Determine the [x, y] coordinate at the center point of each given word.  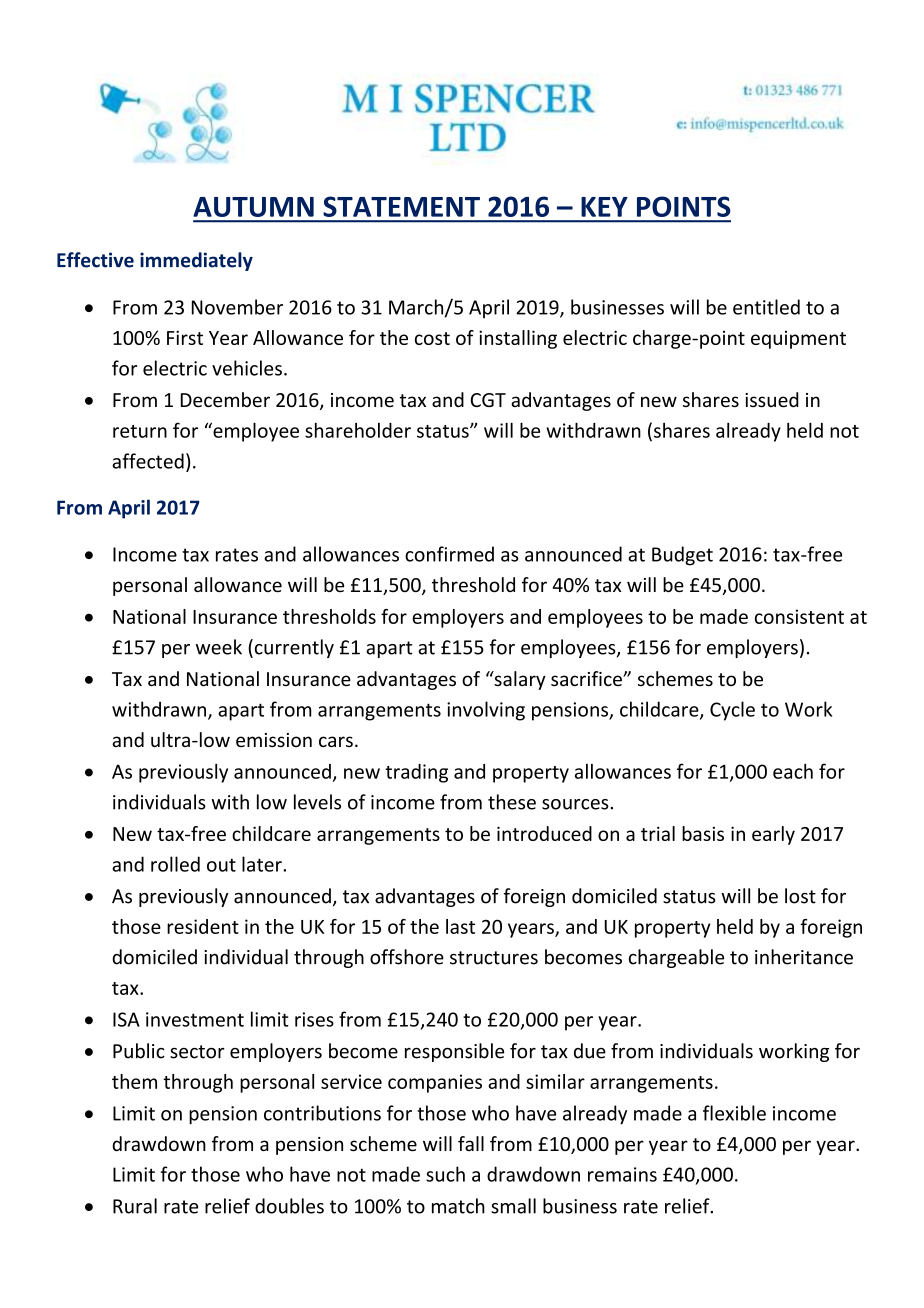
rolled [175, 864]
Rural [135, 1206]
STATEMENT [401, 206]
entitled [766, 307]
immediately [196, 261]
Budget [682, 556]
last [460, 926]
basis [703, 833]
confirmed [449, 554]
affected [148, 461]
